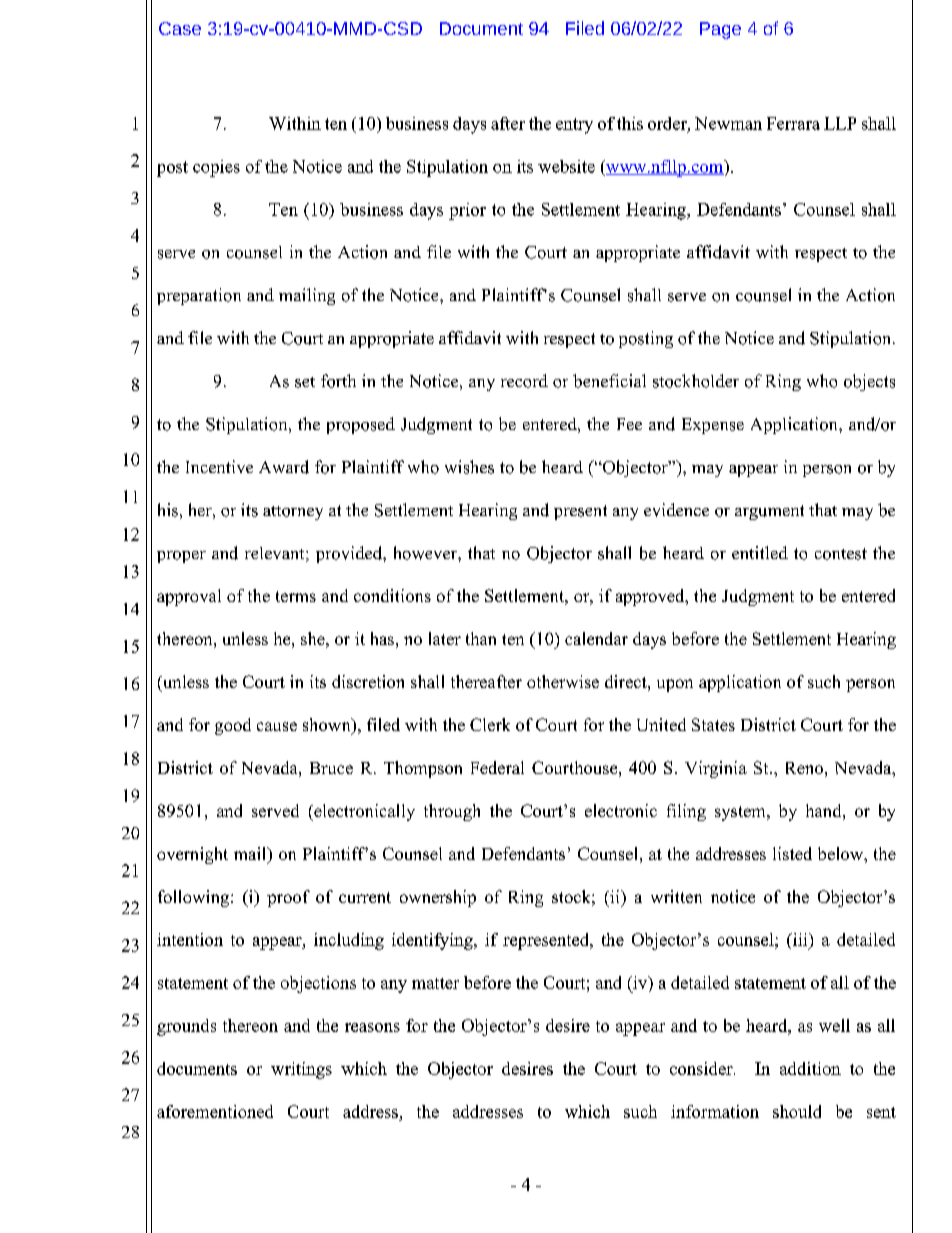  Describe the element at coordinates (869, 382) in the screenshot. I see `objects` at that location.
